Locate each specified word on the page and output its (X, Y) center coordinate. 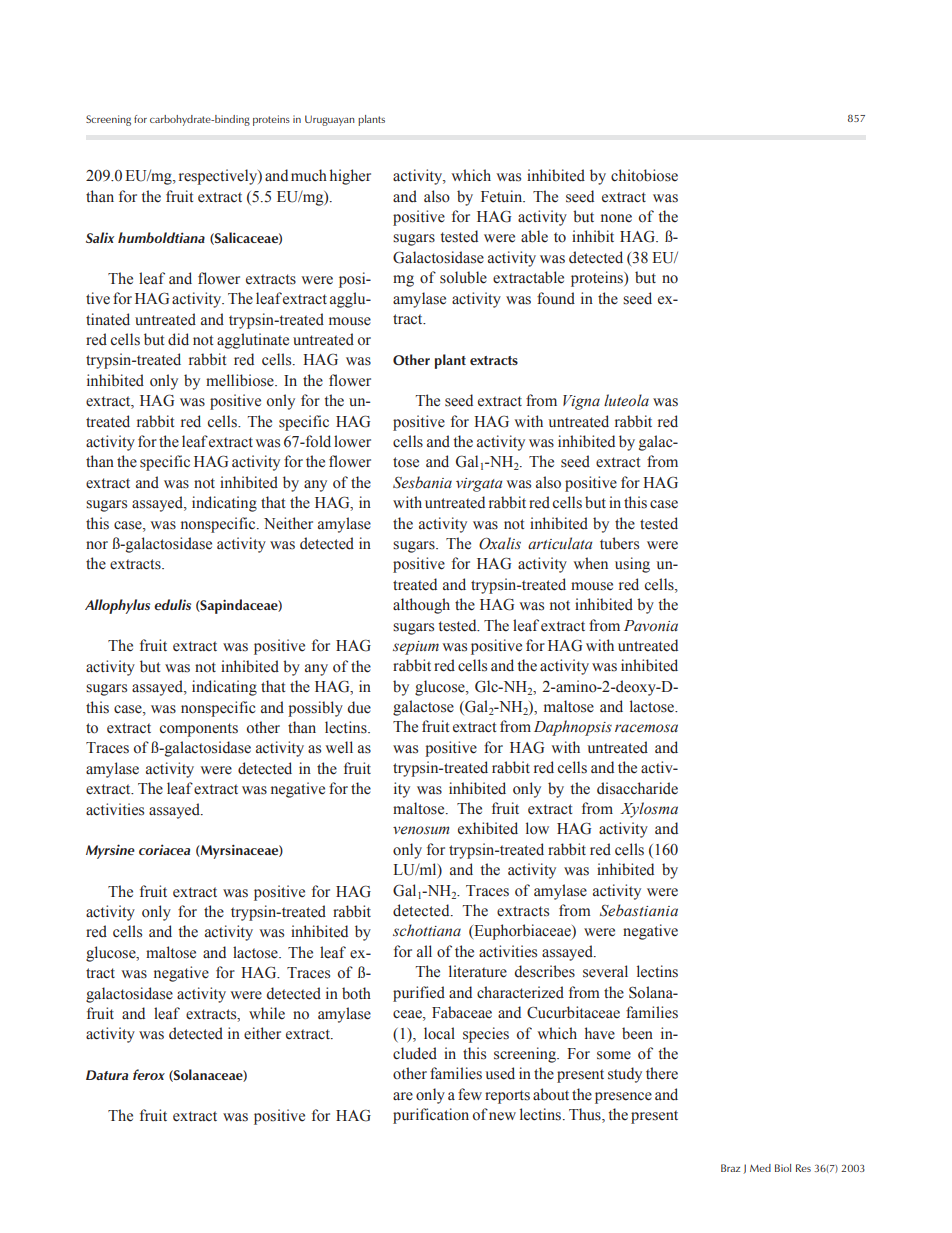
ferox (149, 1074)
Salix (100, 237)
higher (350, 177)
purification (431, 1116)
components (199, 730)
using (632, 565)
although (421, 606)
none (616, 218)
